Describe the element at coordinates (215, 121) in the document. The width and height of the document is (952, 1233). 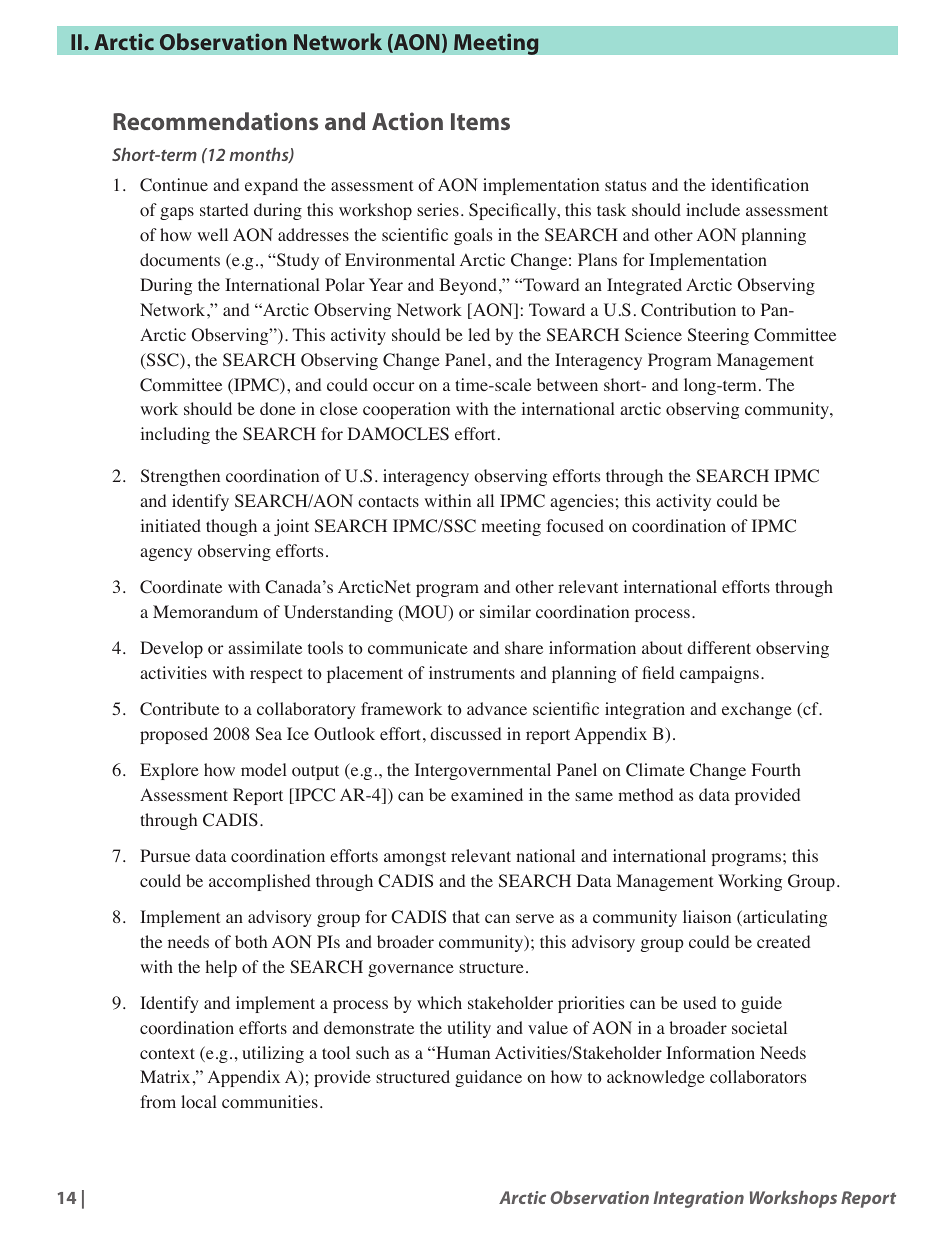
I see `Recommendations` at that location.
